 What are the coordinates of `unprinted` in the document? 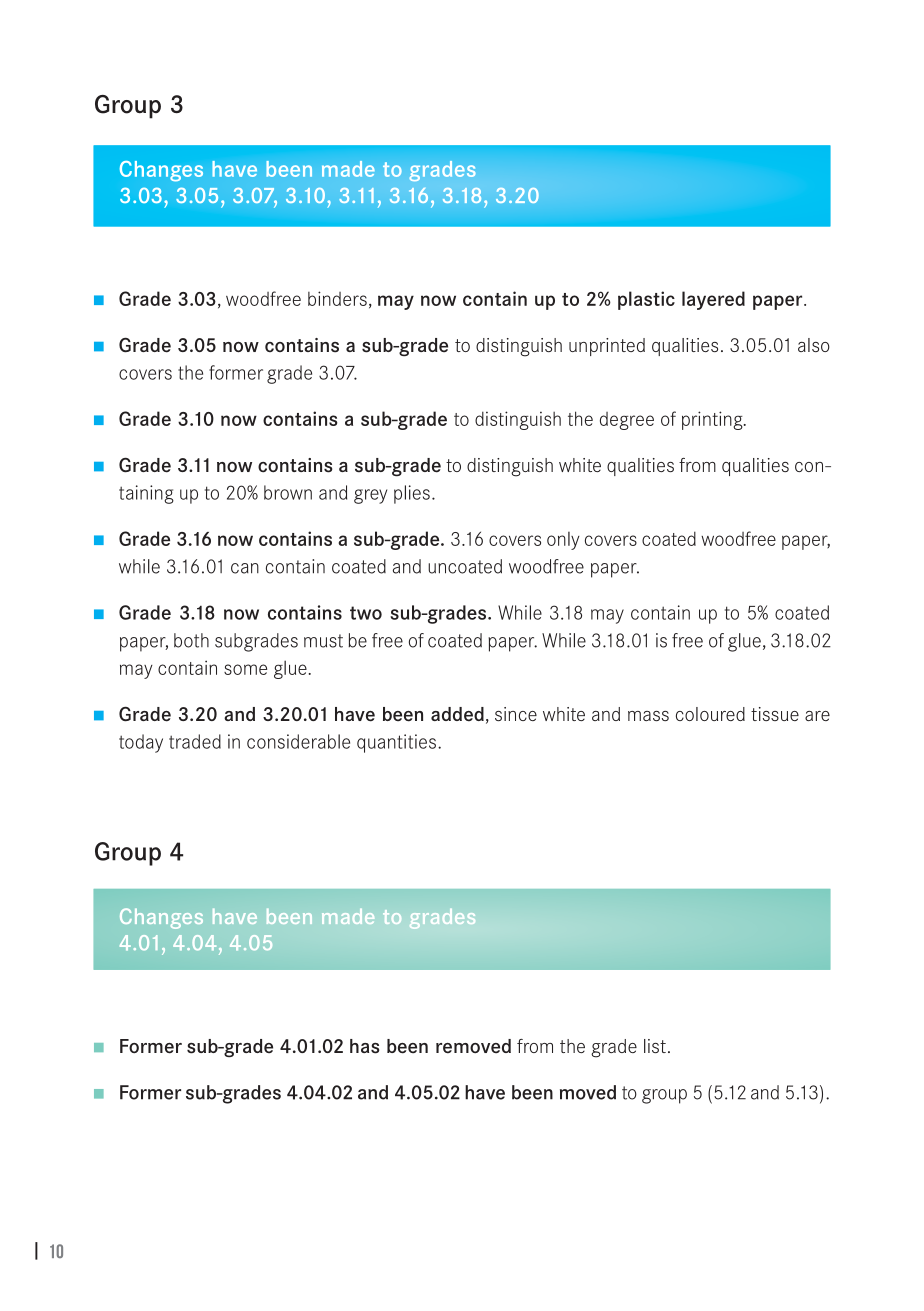 It's located at (607, 347).
